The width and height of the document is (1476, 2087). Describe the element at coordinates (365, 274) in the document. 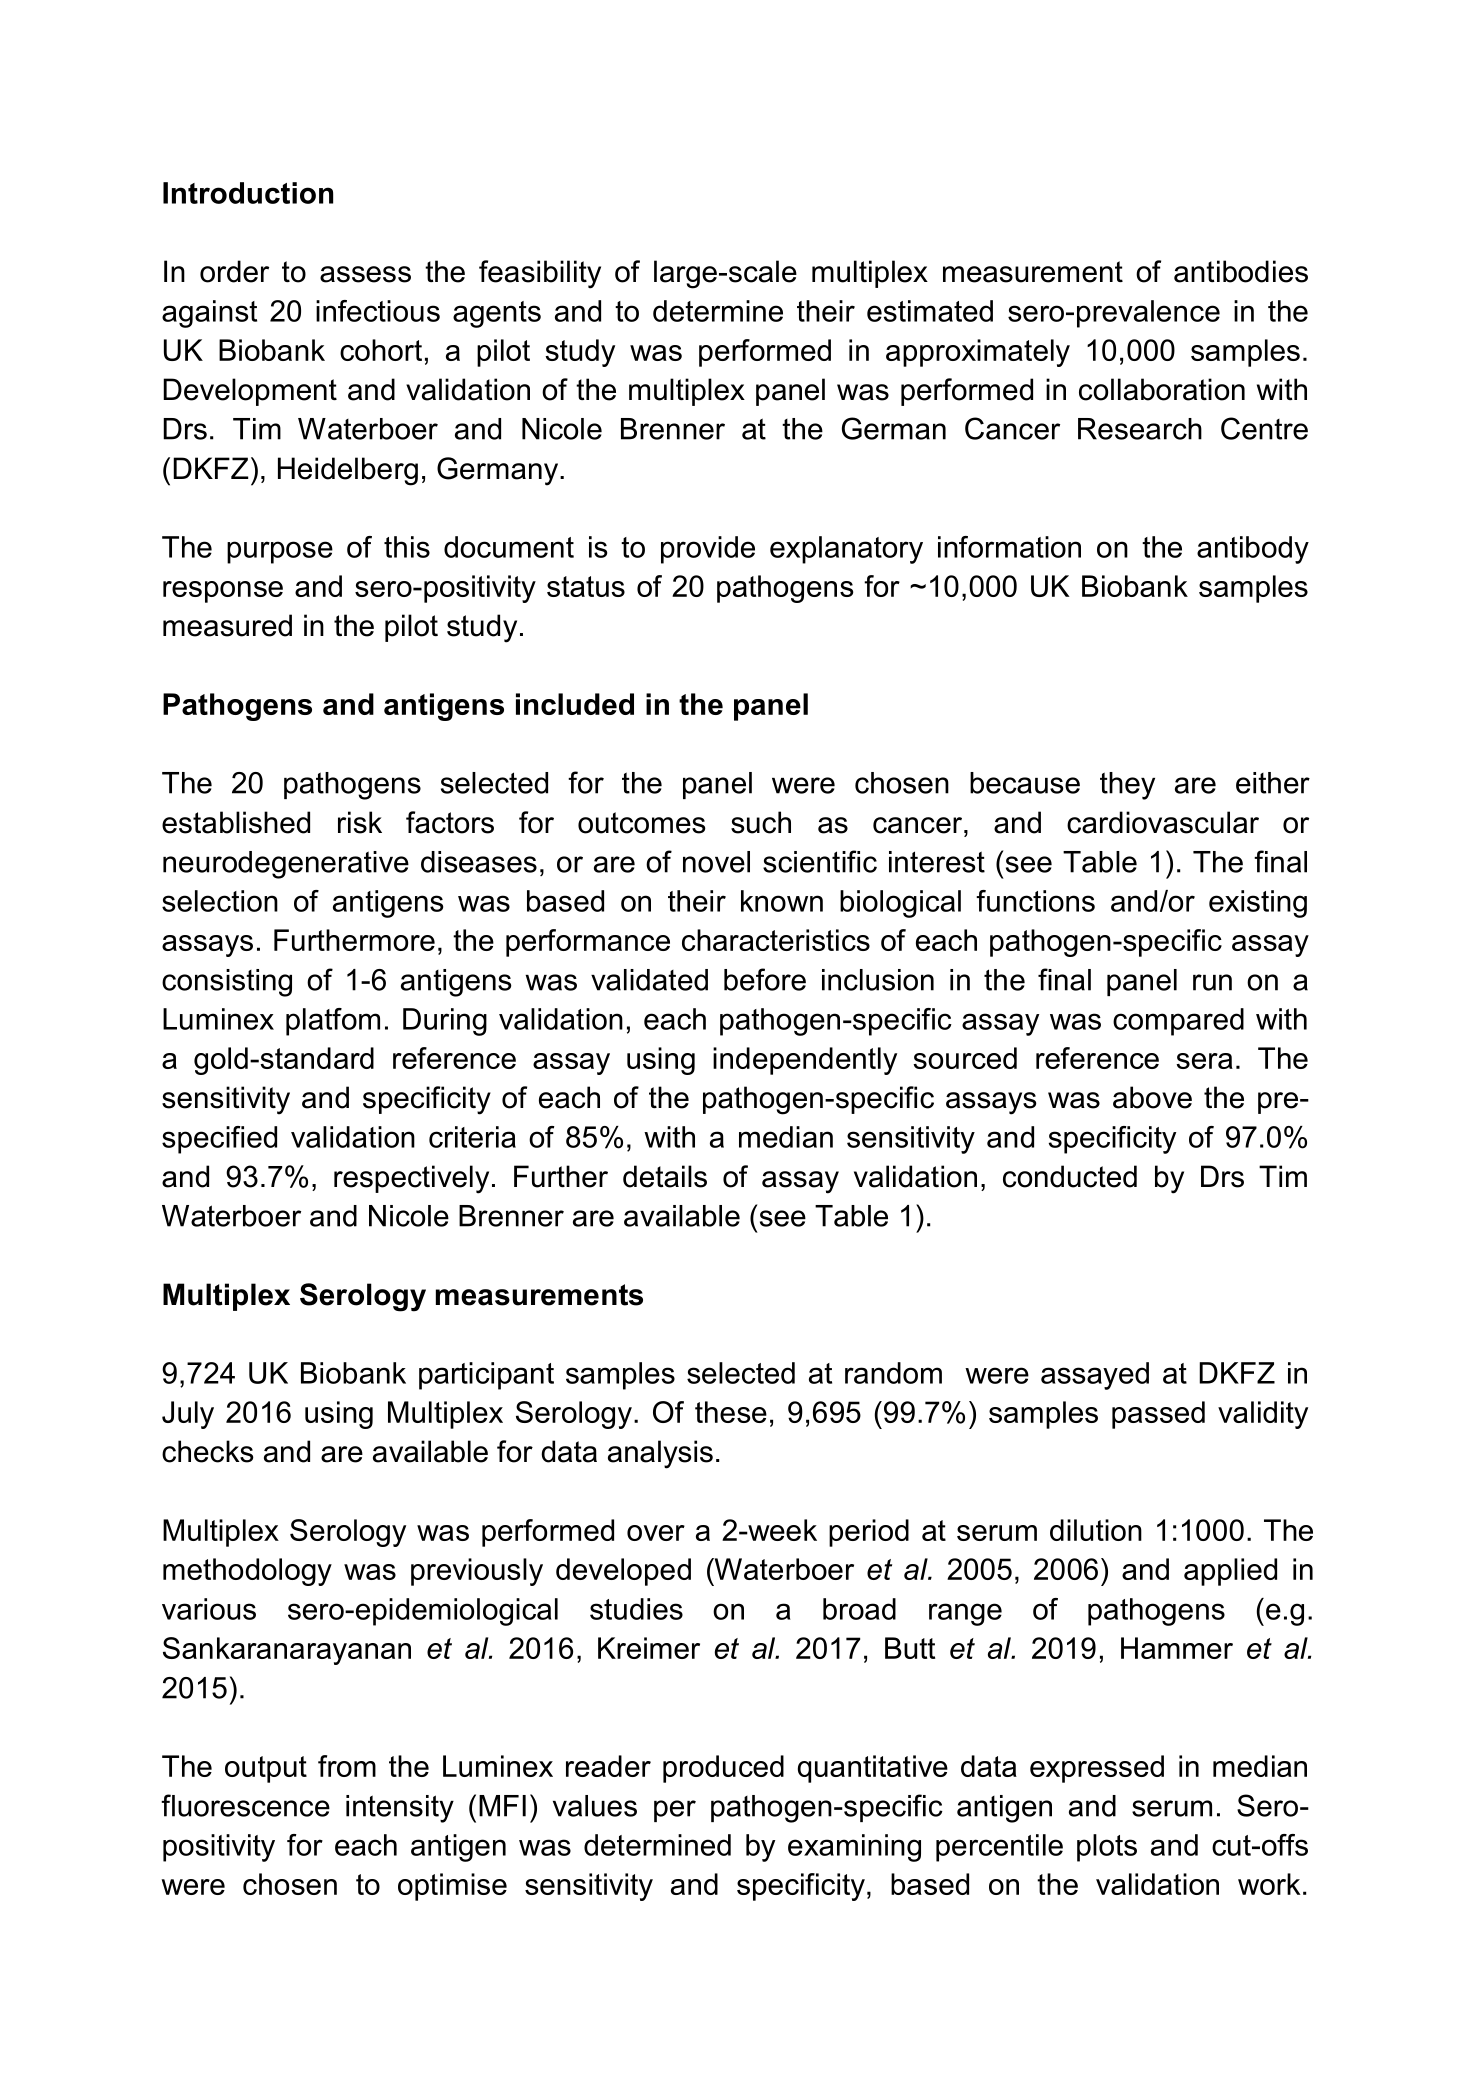

I see `assess` at that location.
